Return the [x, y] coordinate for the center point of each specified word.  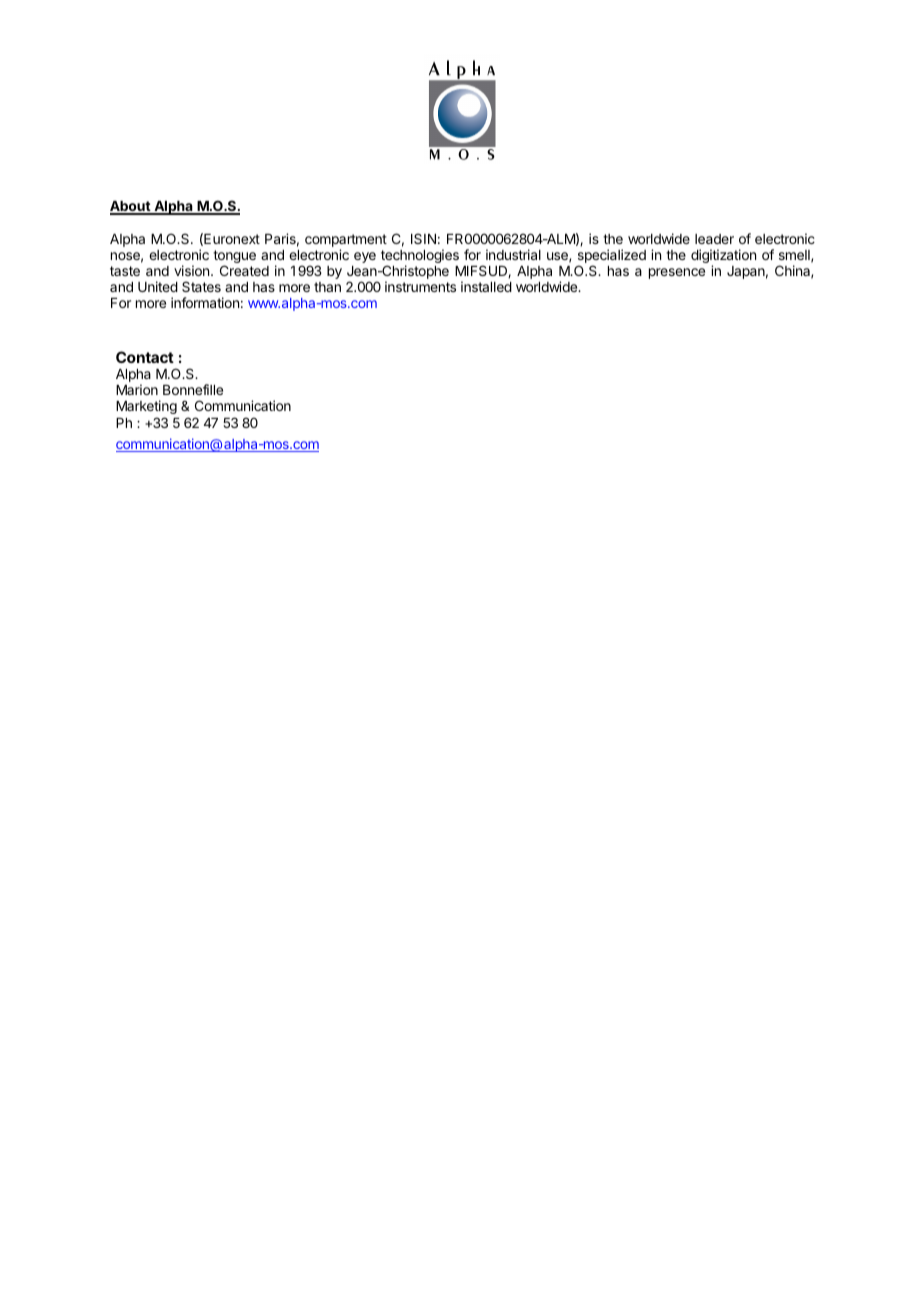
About [131, 207]
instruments [420, 286]
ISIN [423, 238]
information [205, 302]
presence [677, 273]
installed [486, 286]
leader [714, 239]
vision [193, 270]
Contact [145, 357]
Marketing [146, 409]
